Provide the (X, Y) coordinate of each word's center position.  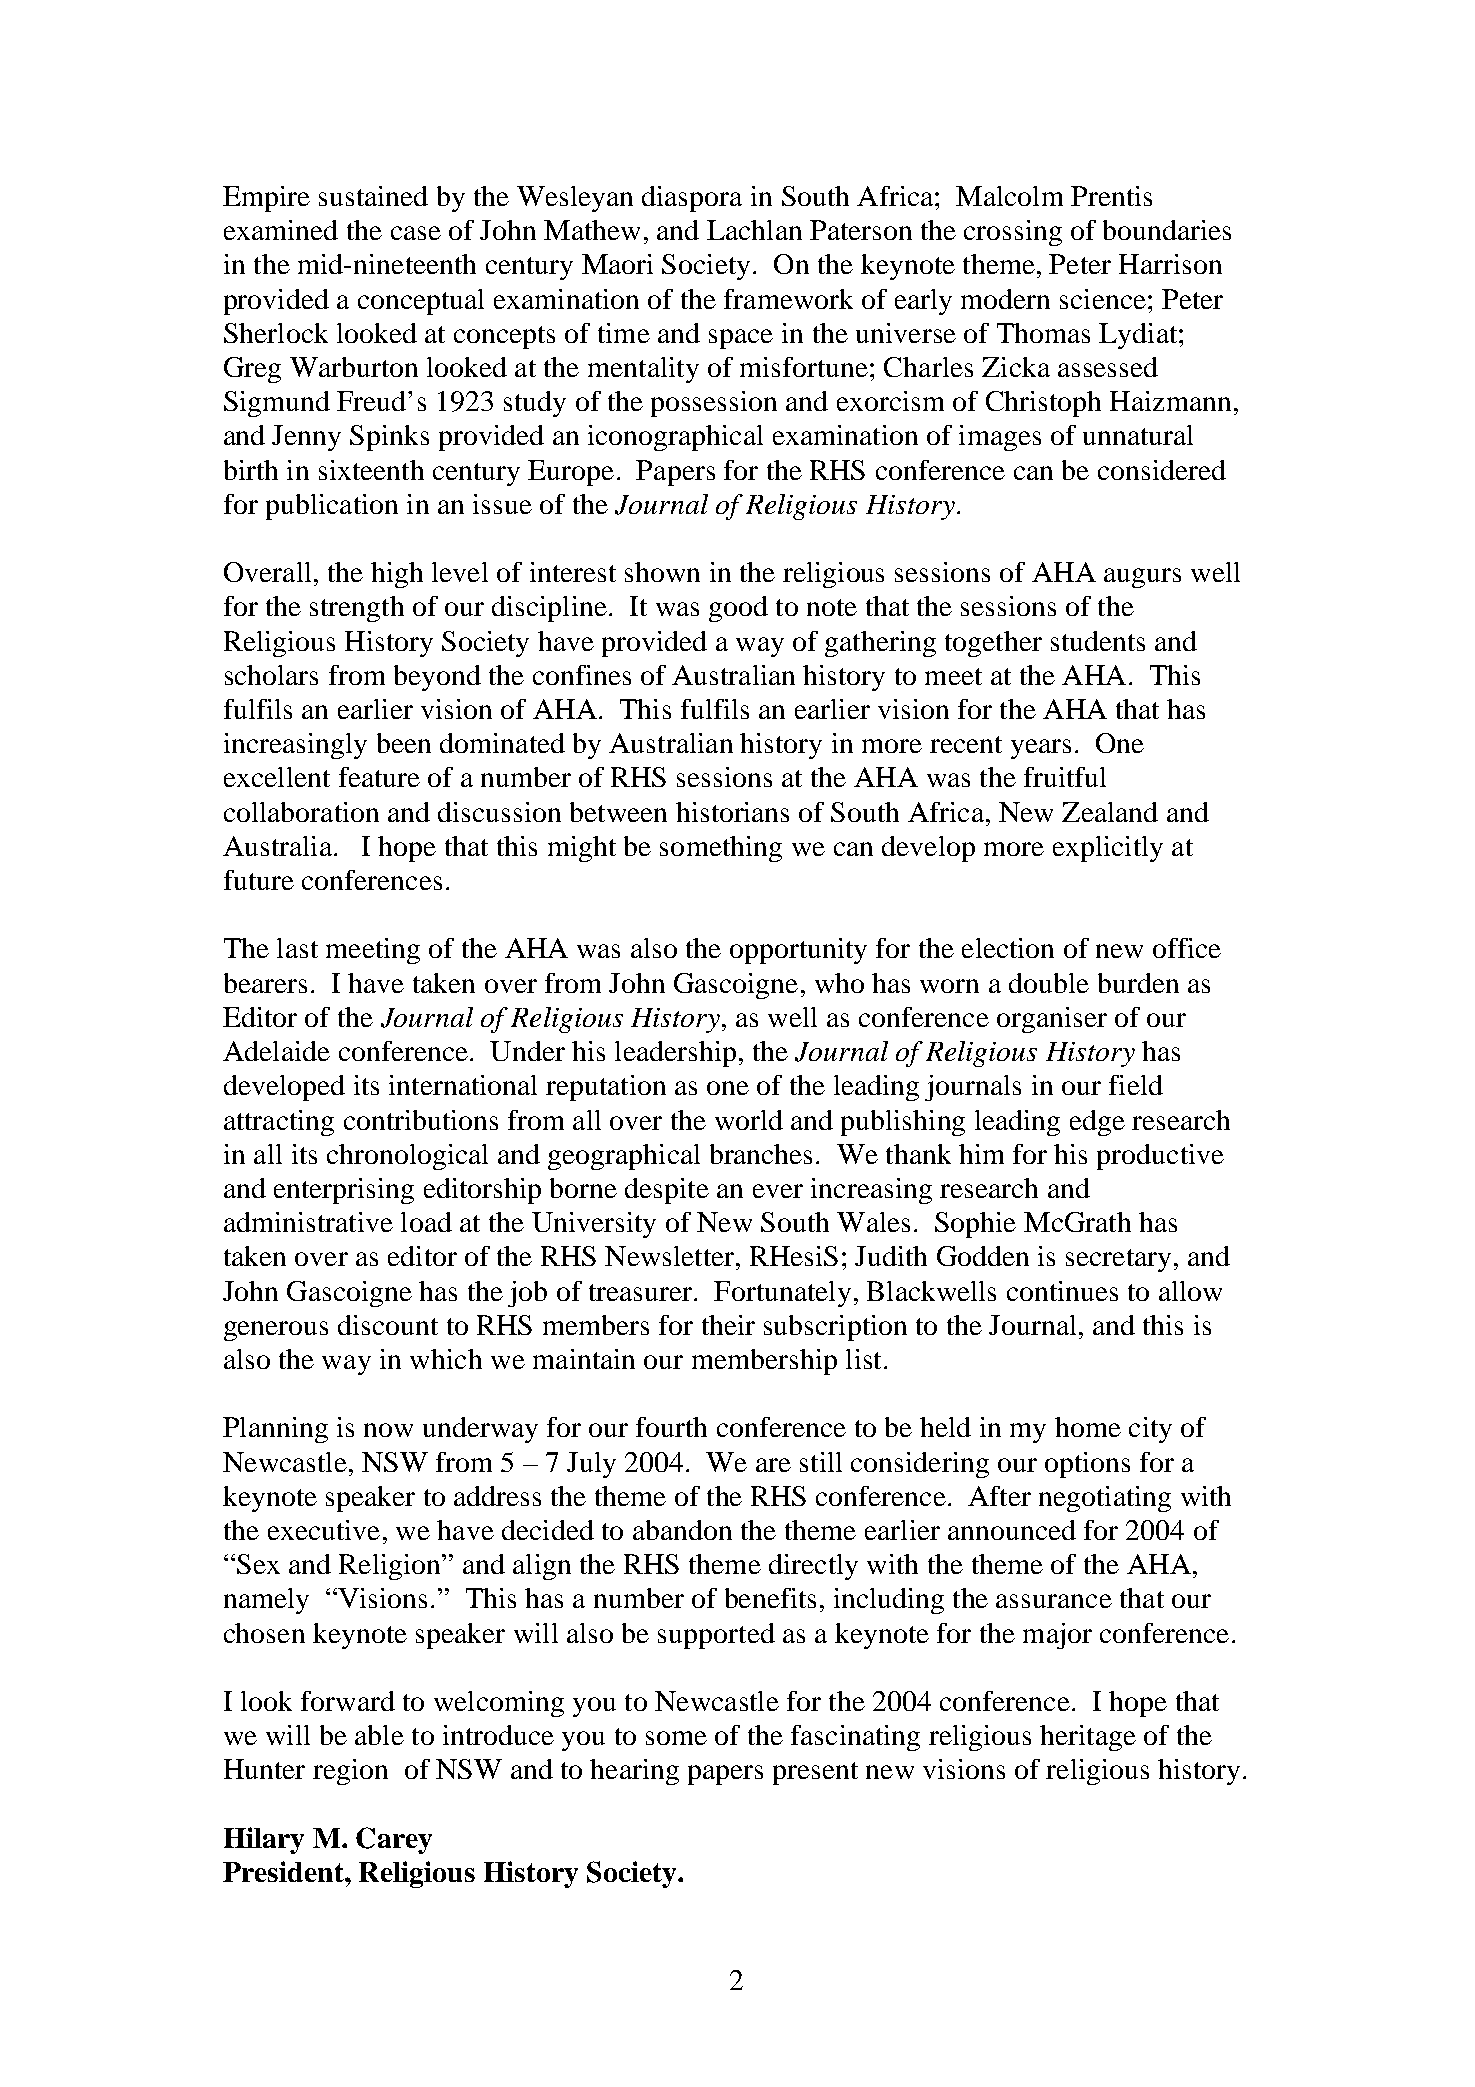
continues (1062, 1291)
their (728, 1325)
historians (732, 812)
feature (379, 777)
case (416, 233)
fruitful (1065, 777)
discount (388, 1325)
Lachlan (754, 230)
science (1103, 299)
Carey (394, 1840)
